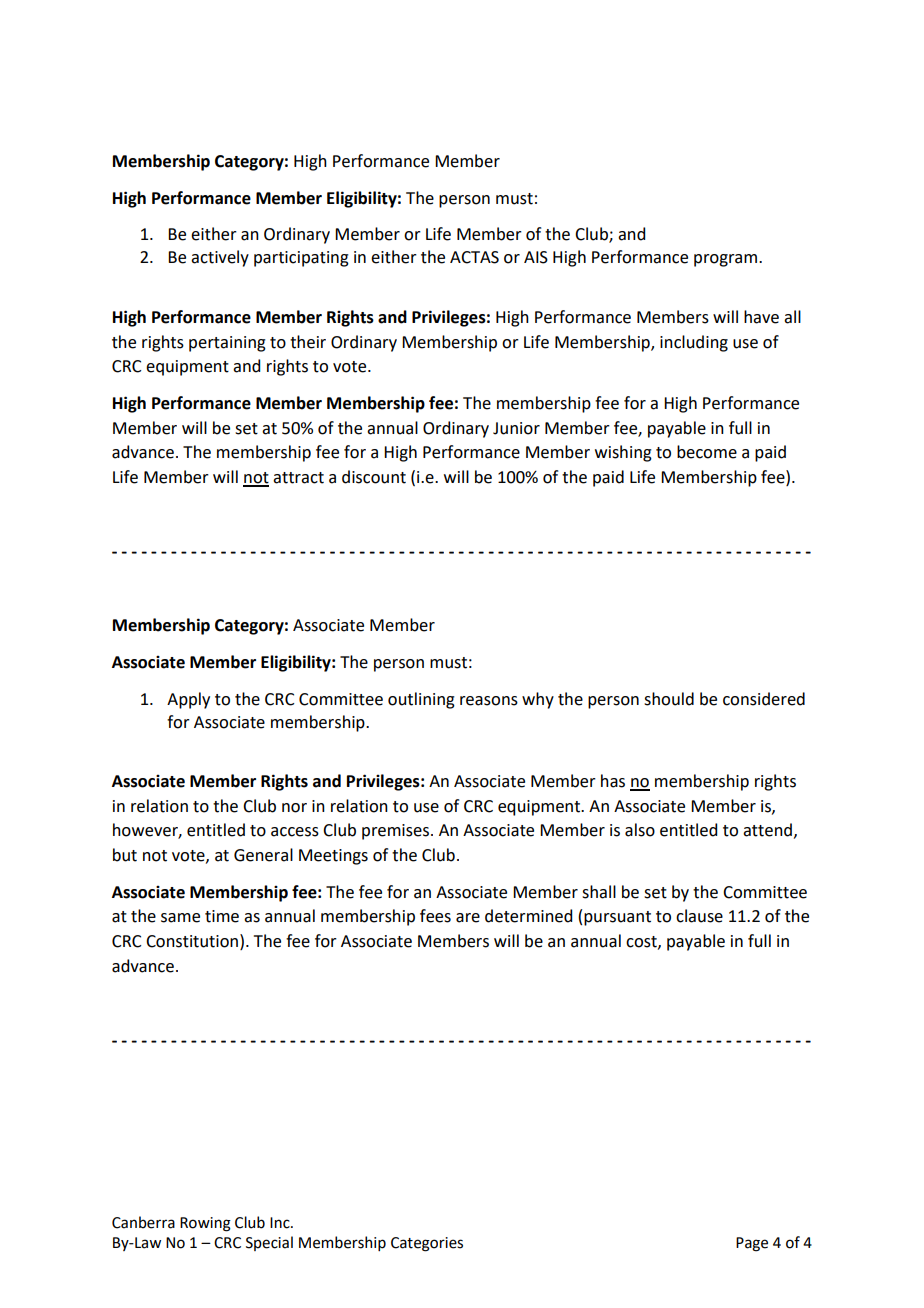  Describe the element at coordinates (727, 260) in the screenshot. I see `program` at that location.
